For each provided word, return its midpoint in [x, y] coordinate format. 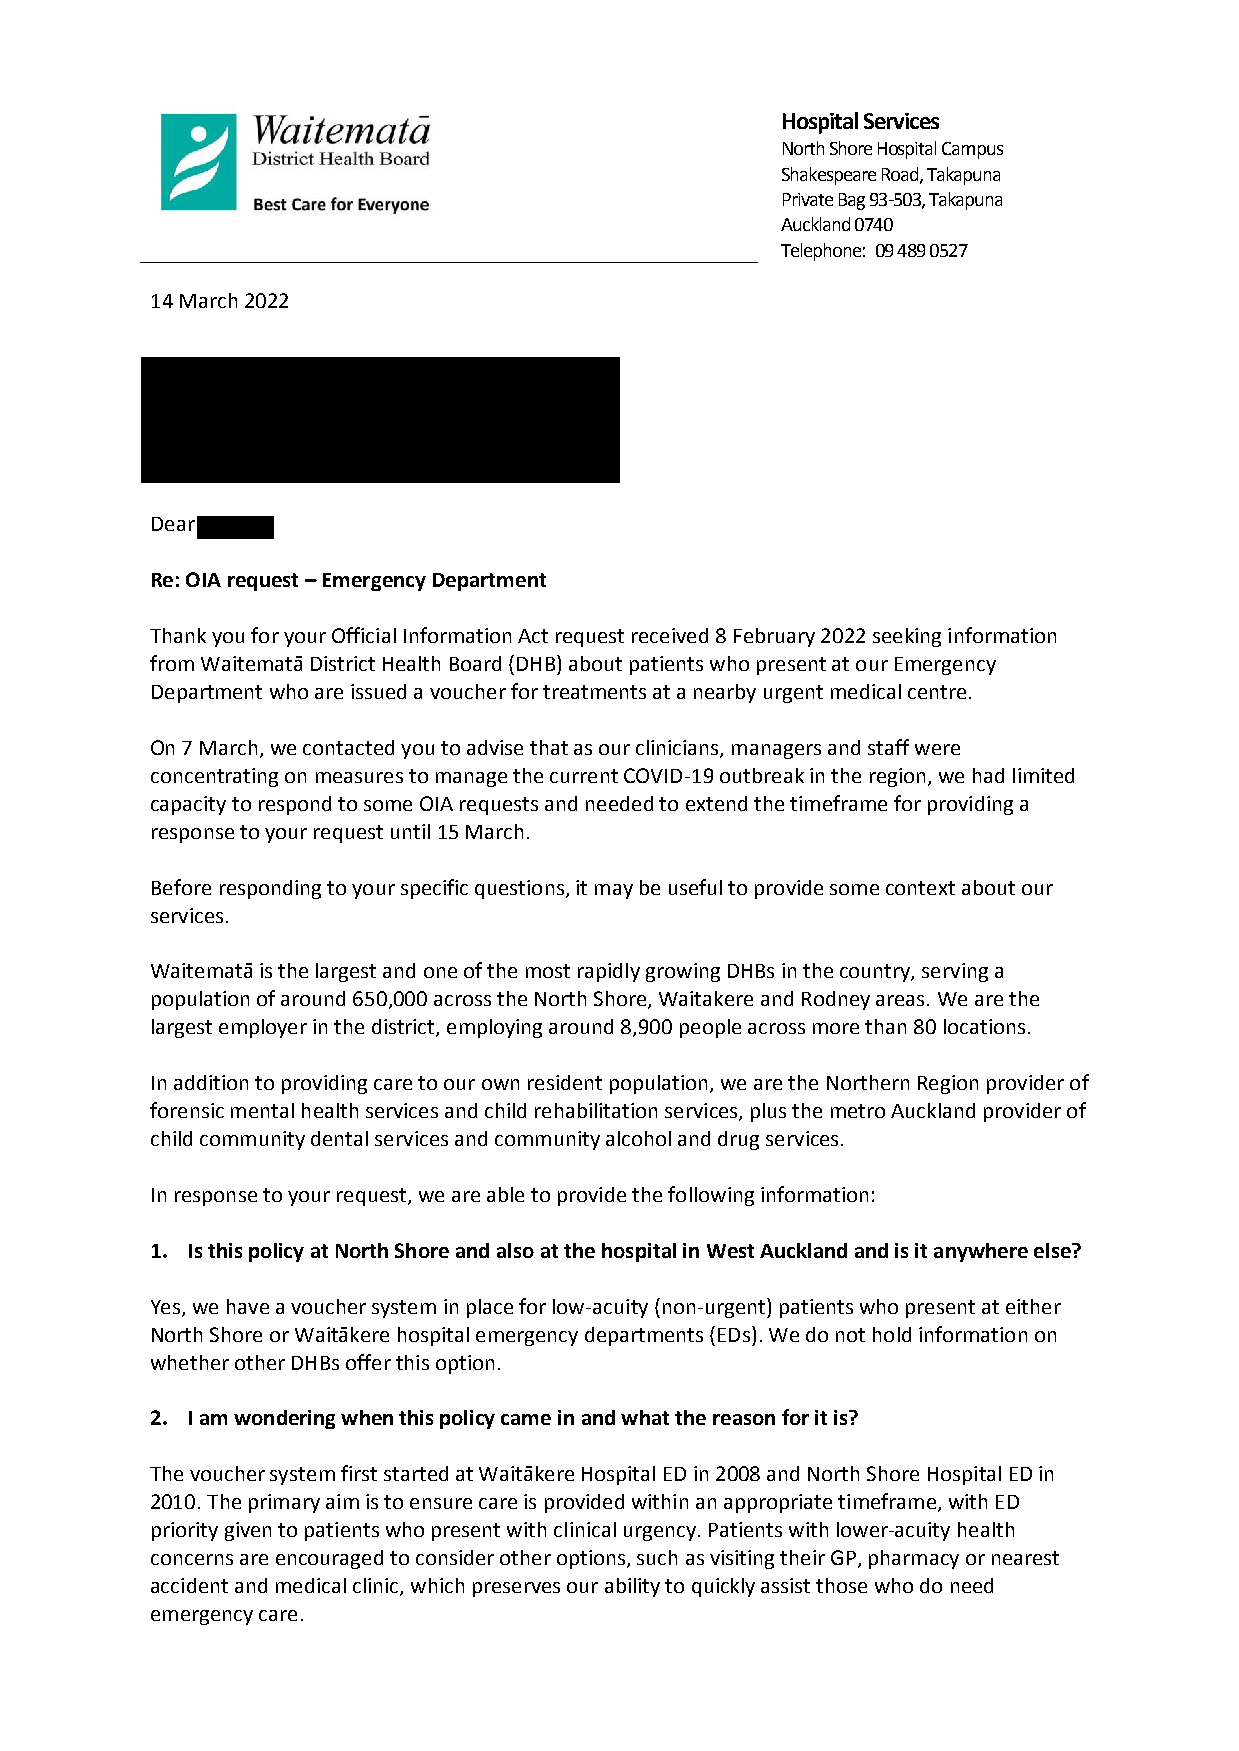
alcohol [638, 1138]
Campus [972, 150]
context [920, 888]
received [670, 635]
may [614, 891]
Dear [173, 524]
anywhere [981, 1252]
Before [181, 887]
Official [364, 635]
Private [808, 199]
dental [339, 1138]
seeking [907, 637]
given [248, 1531]
